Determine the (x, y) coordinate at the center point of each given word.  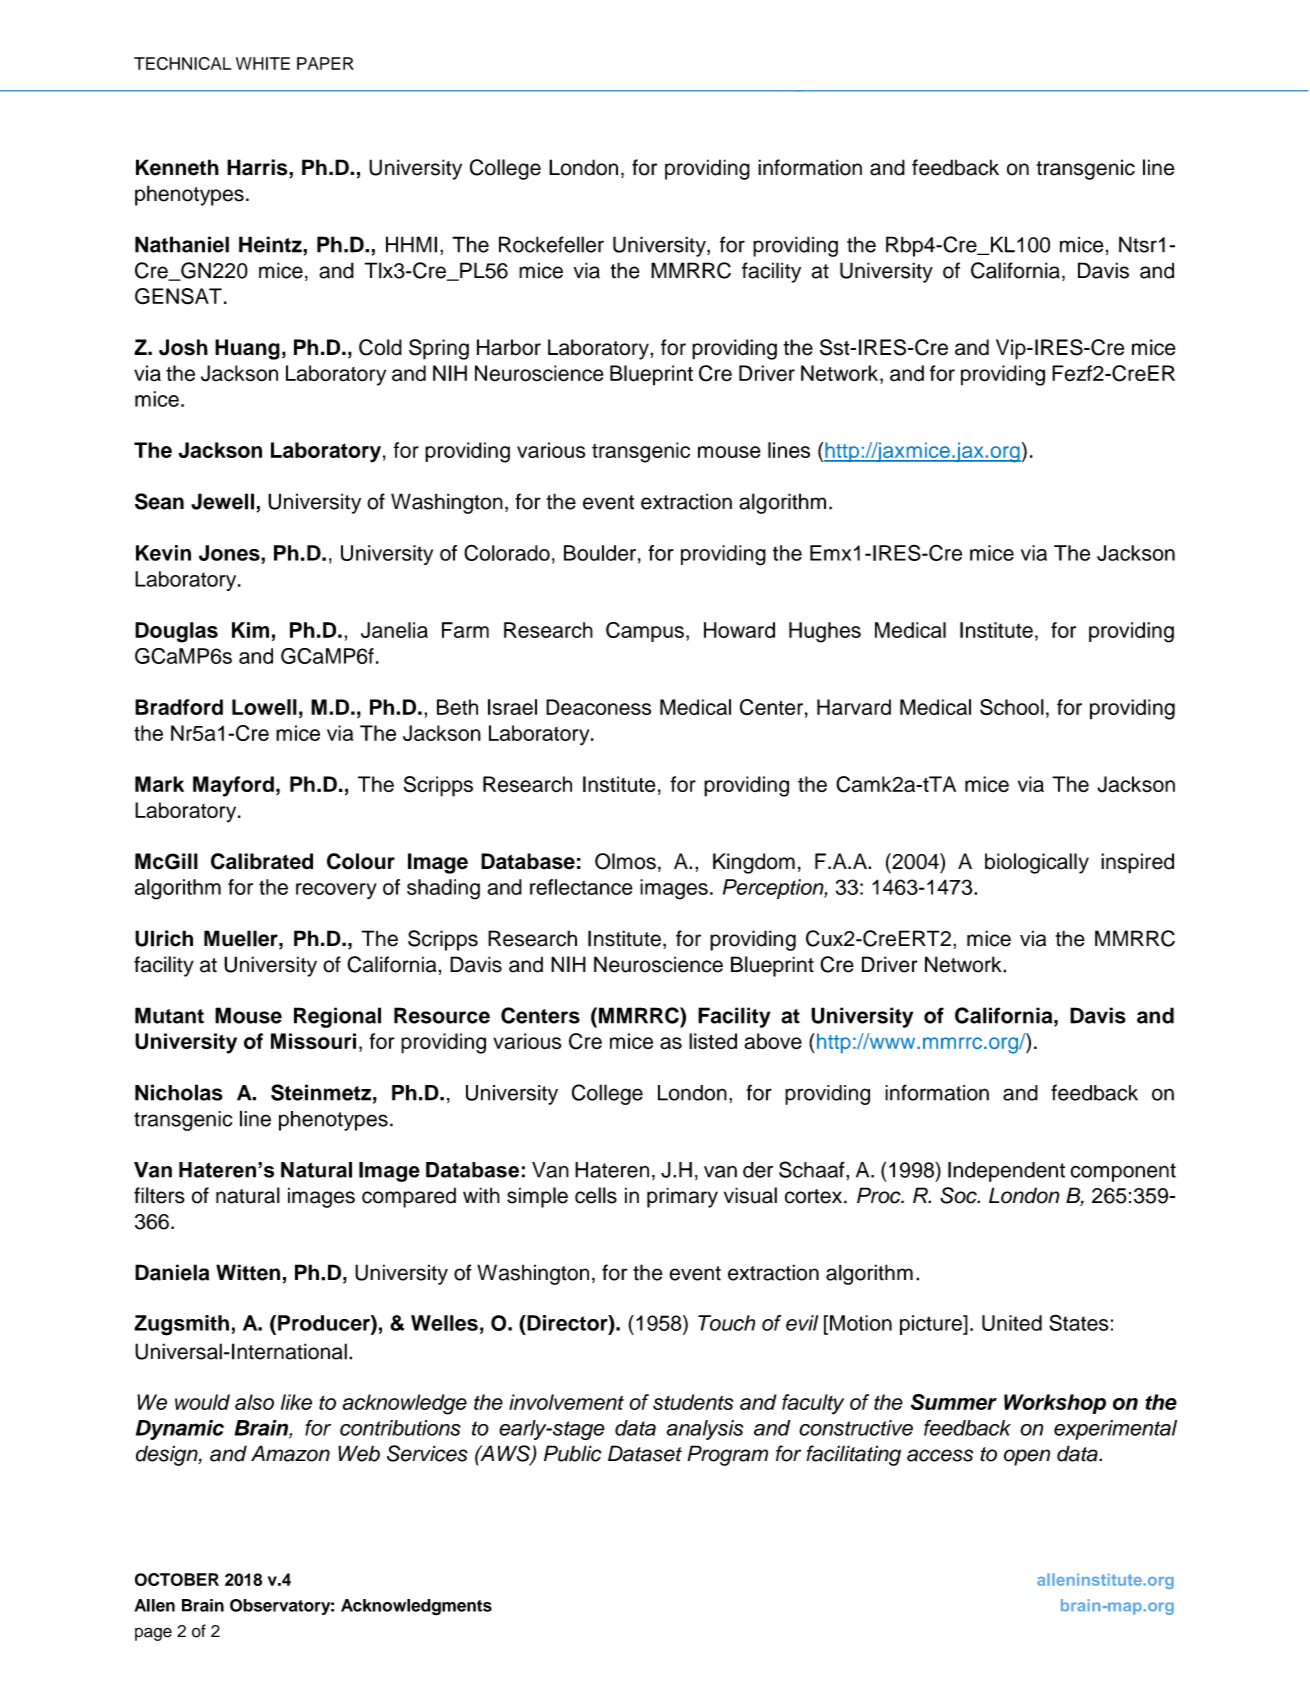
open (1027, 1457)
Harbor (509, 347)
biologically (1037, 863)
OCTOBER (177, 1579)
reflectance (581, 887)
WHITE (263, 63)
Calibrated (262, 861)
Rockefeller (551, 244)
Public (573, 1453)
